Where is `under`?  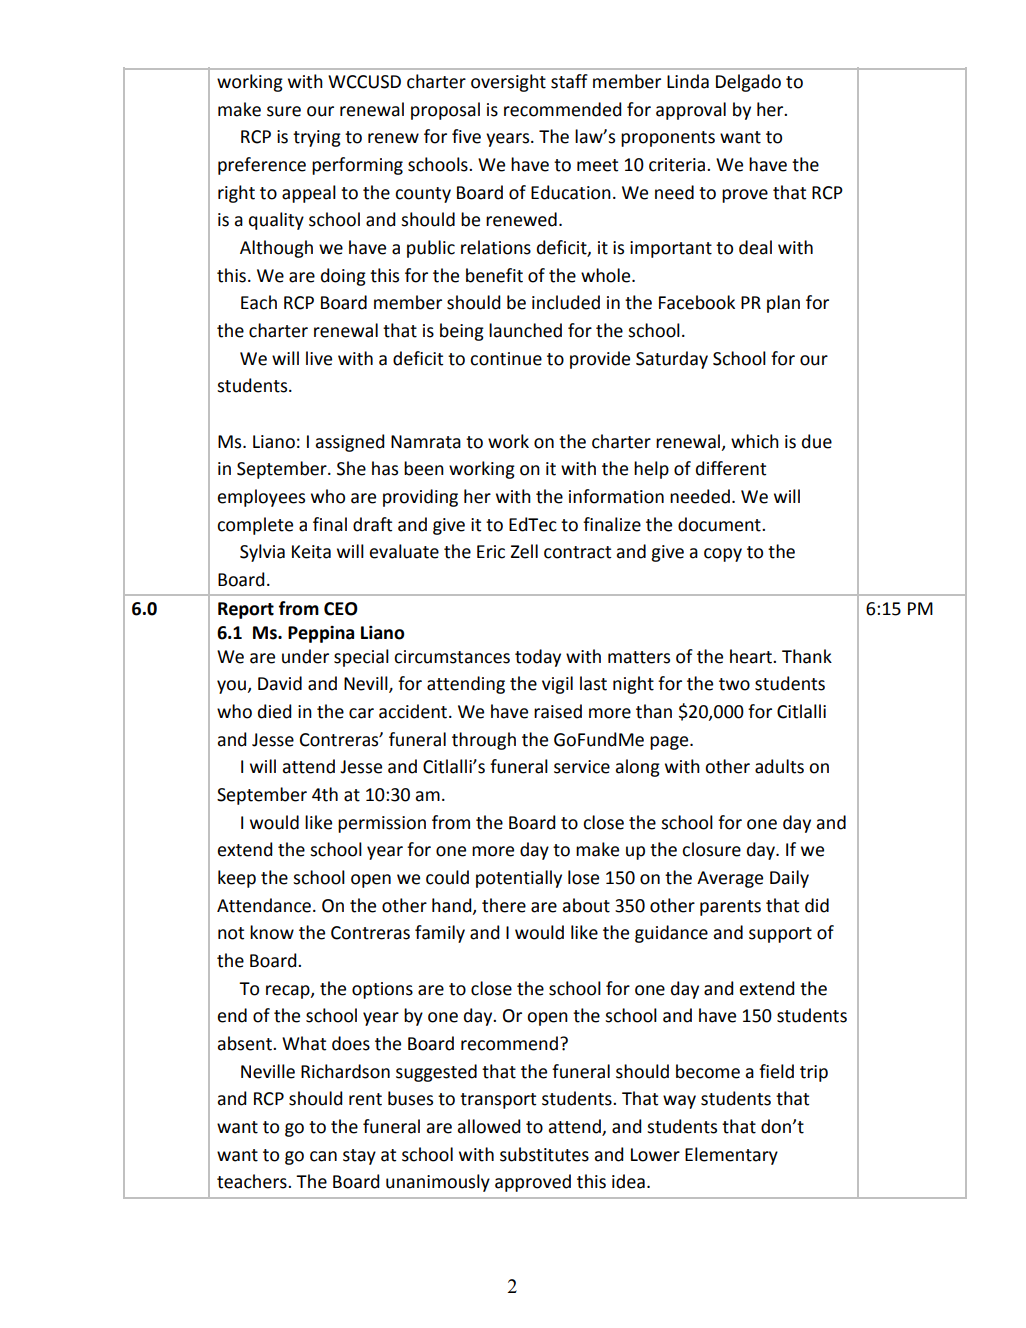
under is located at coordinates (305, 656).
